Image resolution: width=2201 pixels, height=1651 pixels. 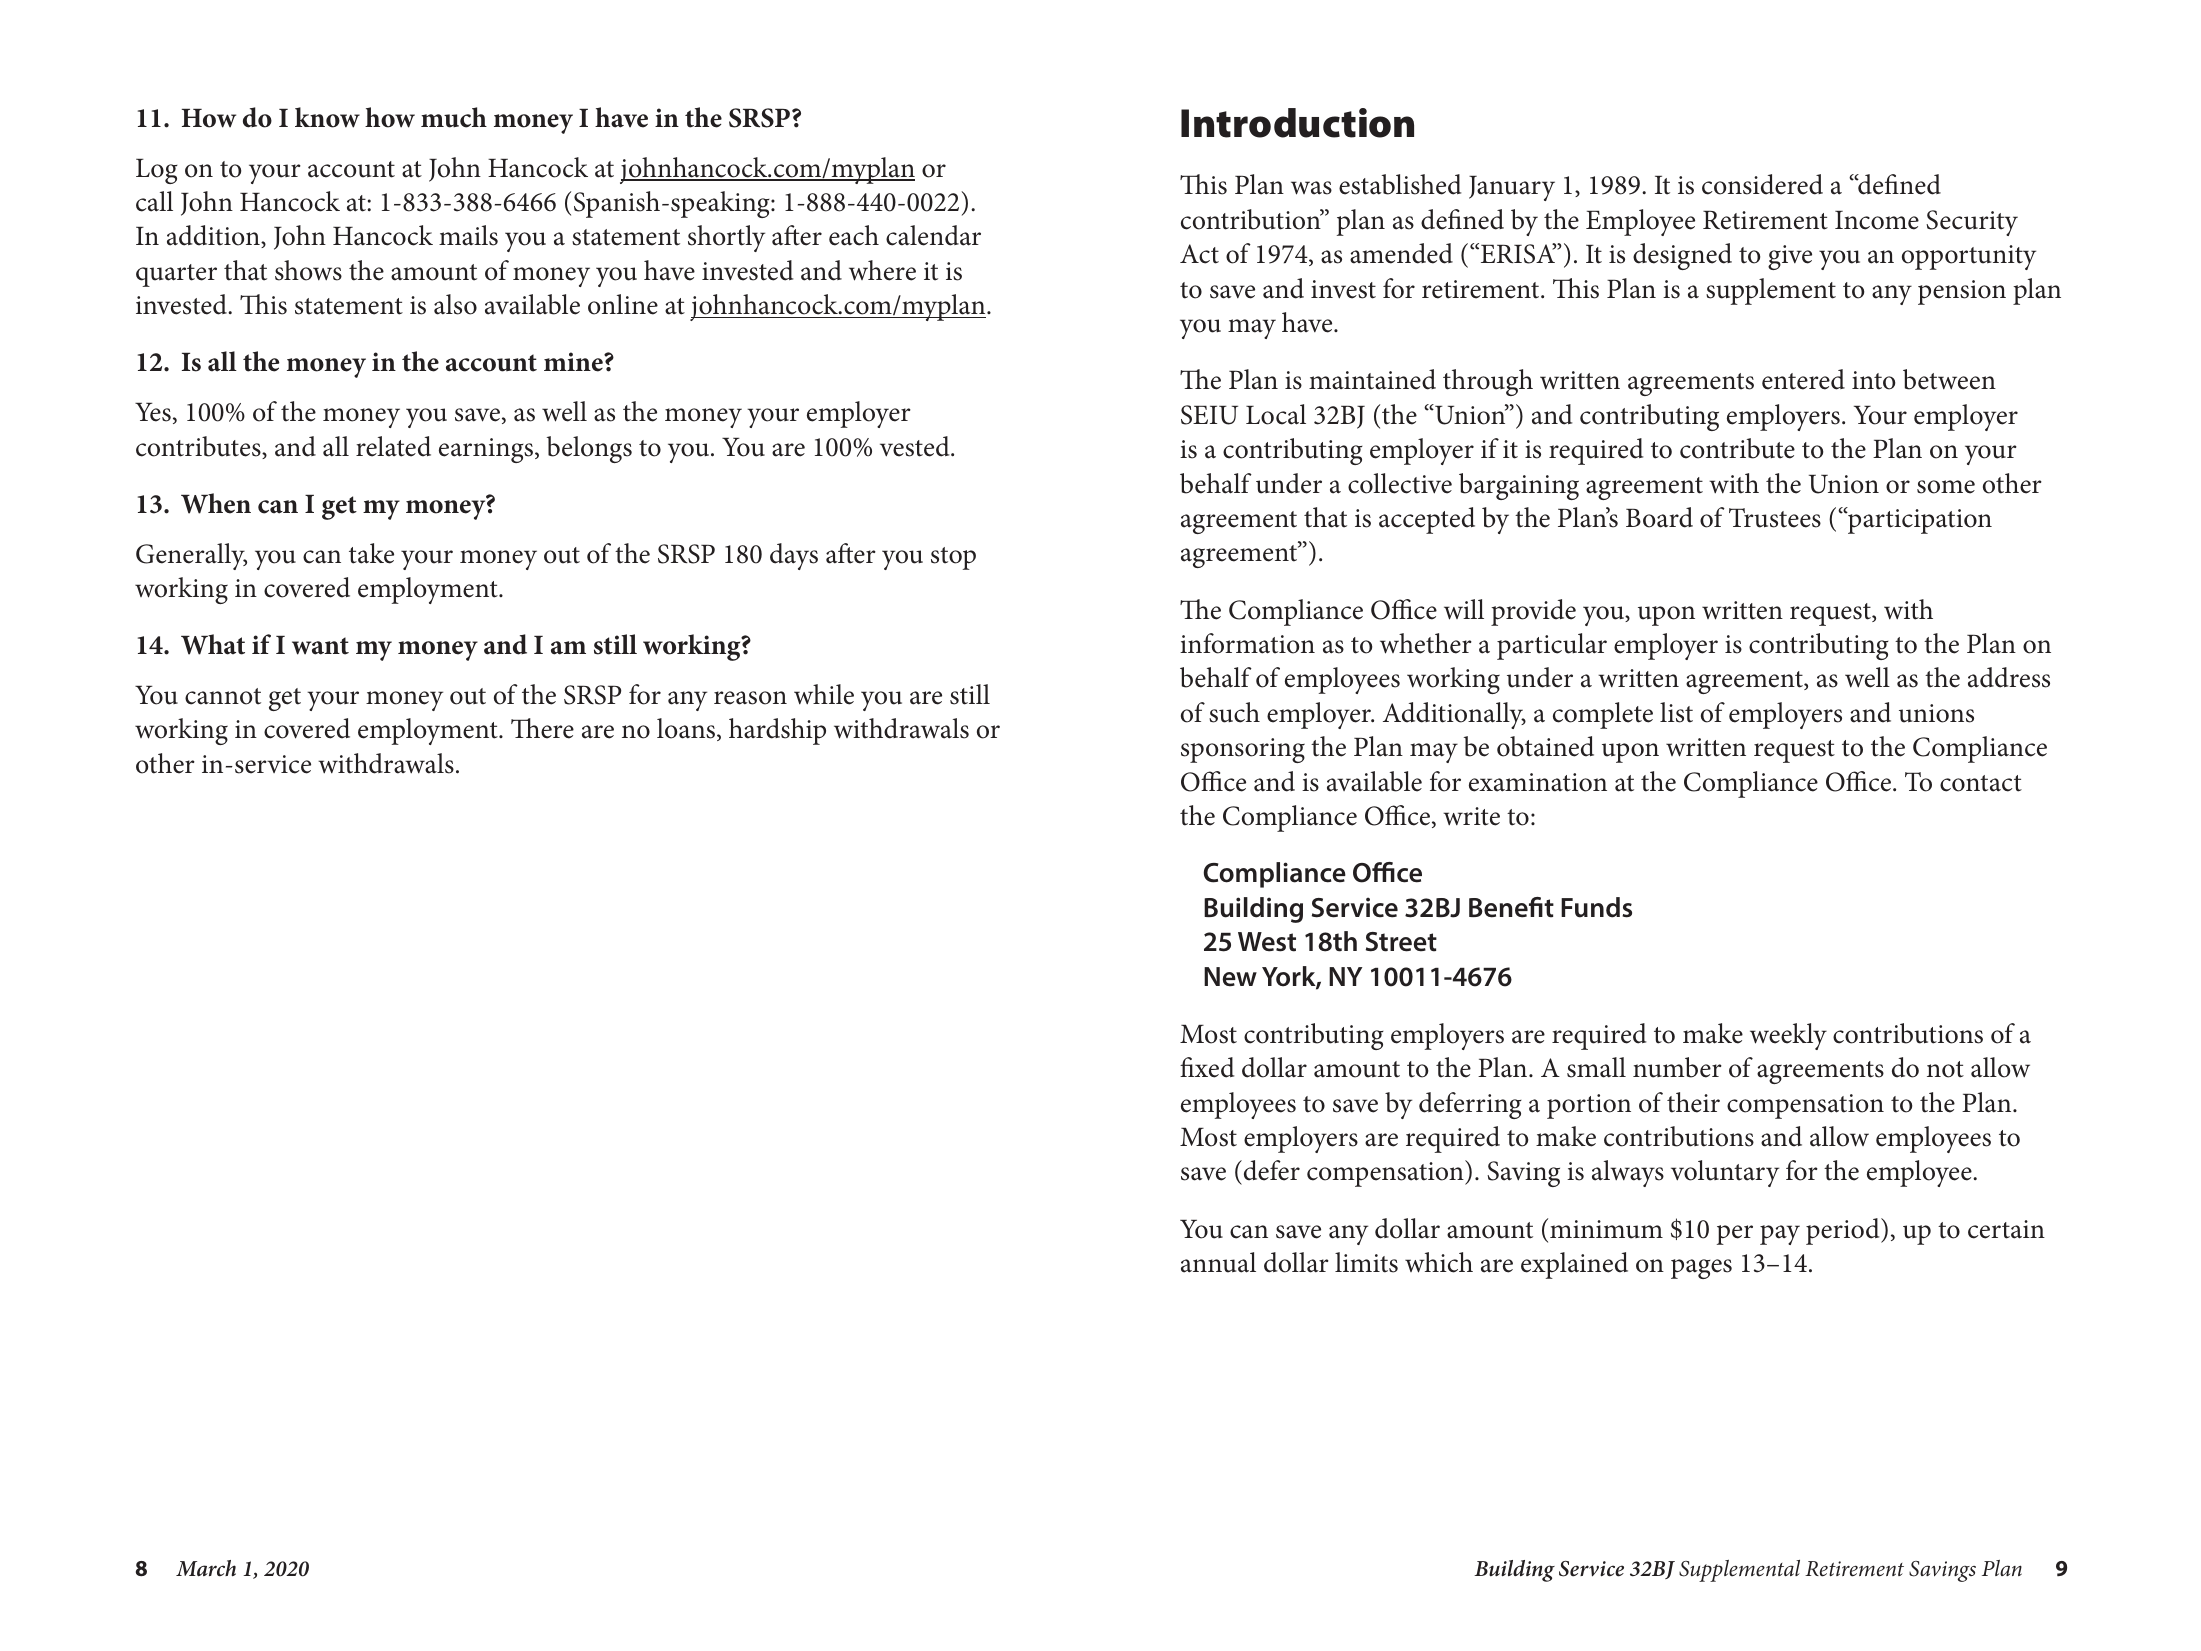 I want to click on know, so click(x=327, y=117).
